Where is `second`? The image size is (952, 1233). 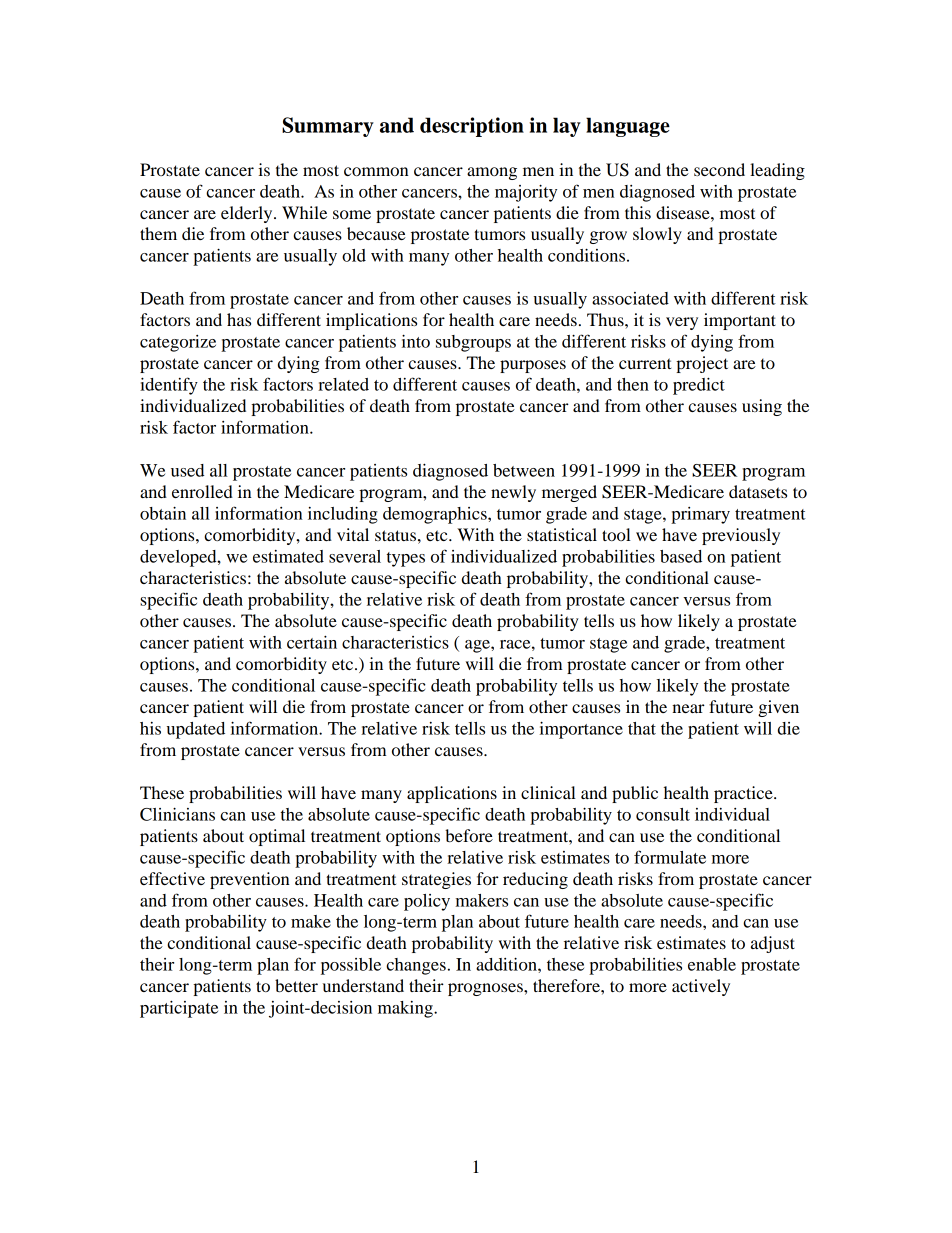
second is located at coordinates (719, 169).
